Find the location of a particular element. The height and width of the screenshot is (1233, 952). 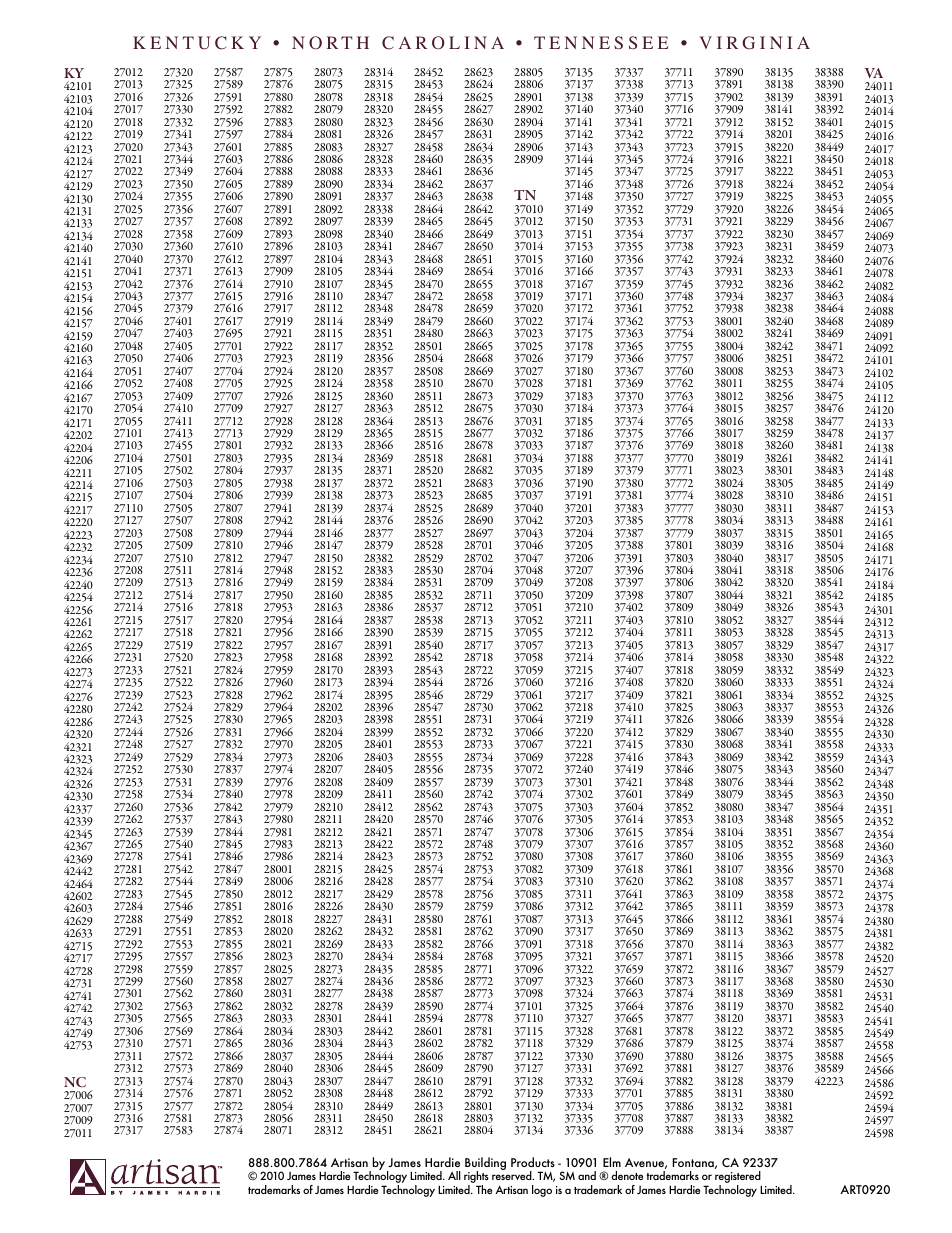

All is located at coordinates (454, 1175).
